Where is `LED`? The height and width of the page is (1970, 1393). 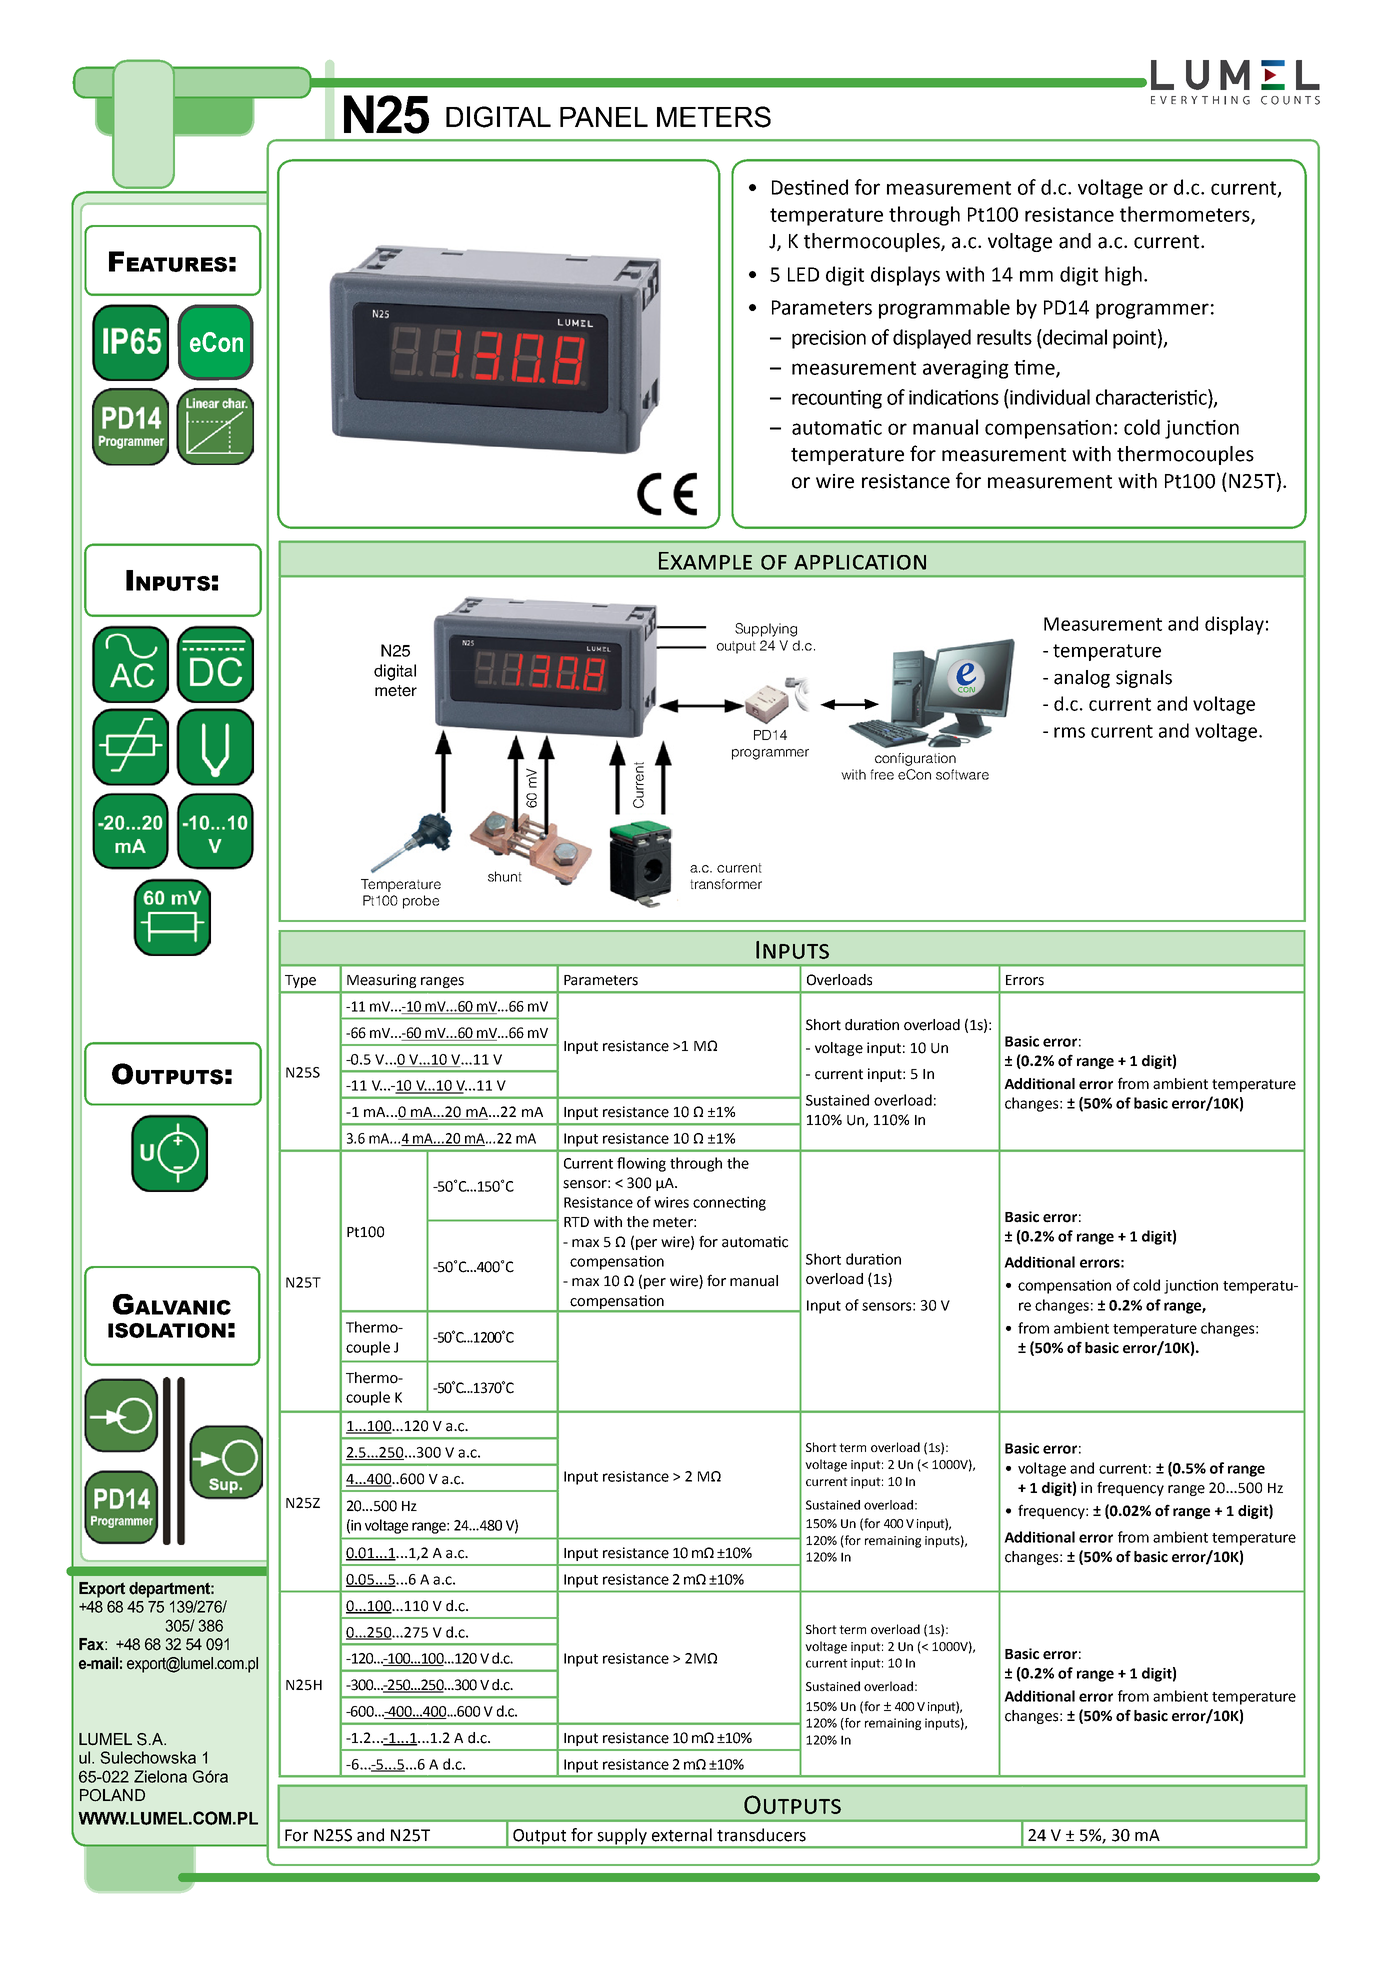 LED is located at coordinates (803, 274).
